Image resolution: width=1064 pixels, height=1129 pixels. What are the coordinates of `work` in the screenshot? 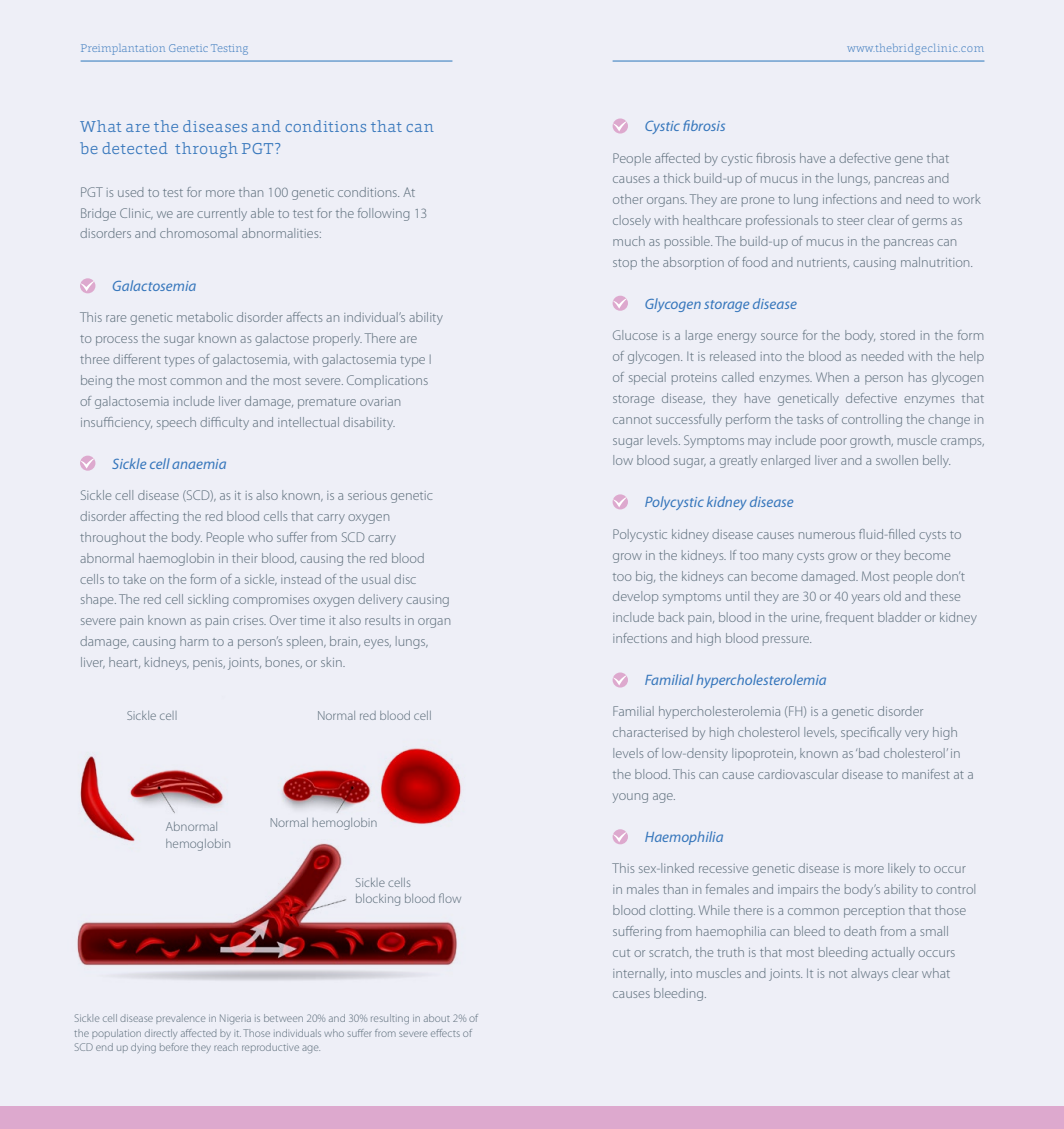 It's located at (967, 199).
